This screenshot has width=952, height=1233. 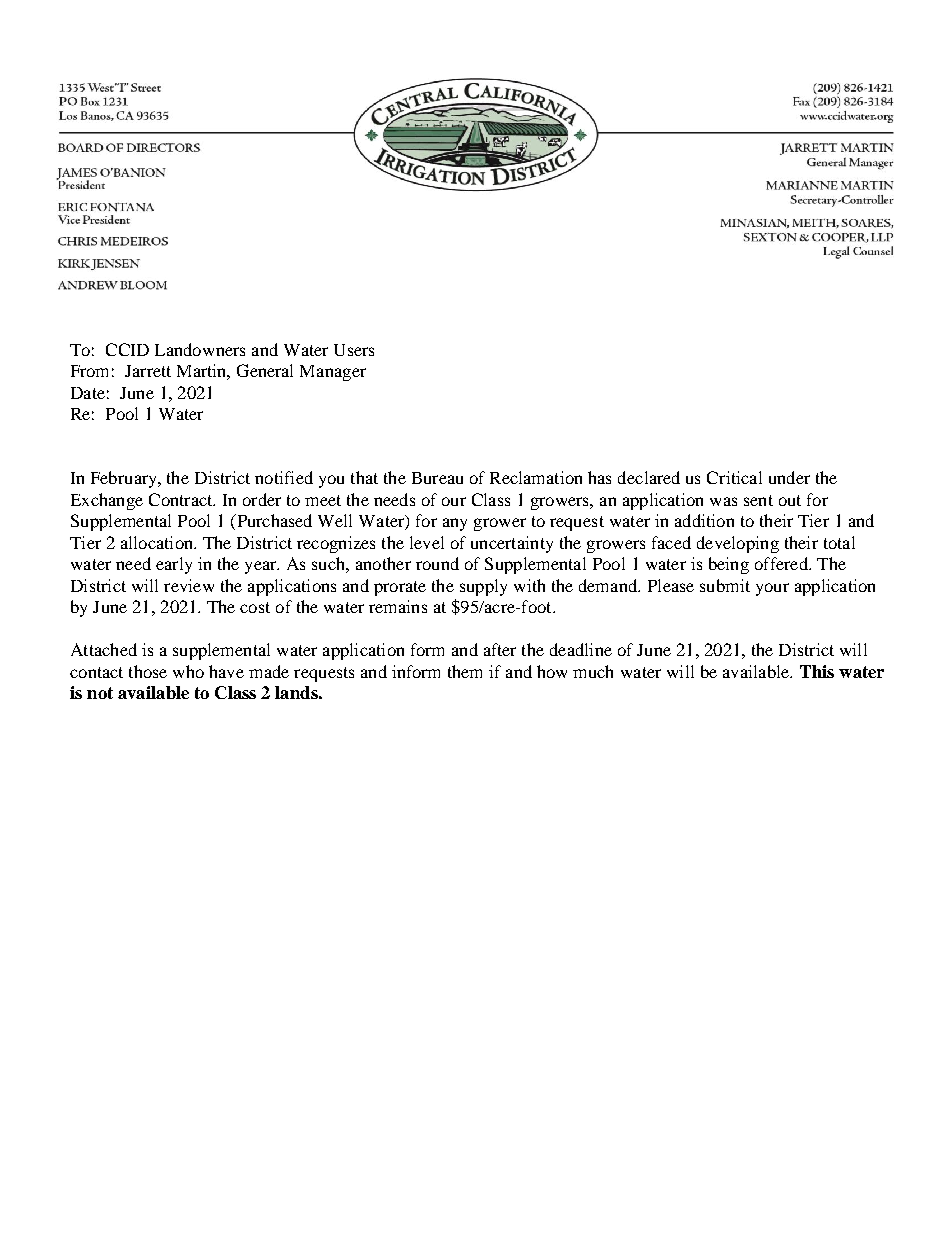 I want to click on who, so click(x=188, y=671).
